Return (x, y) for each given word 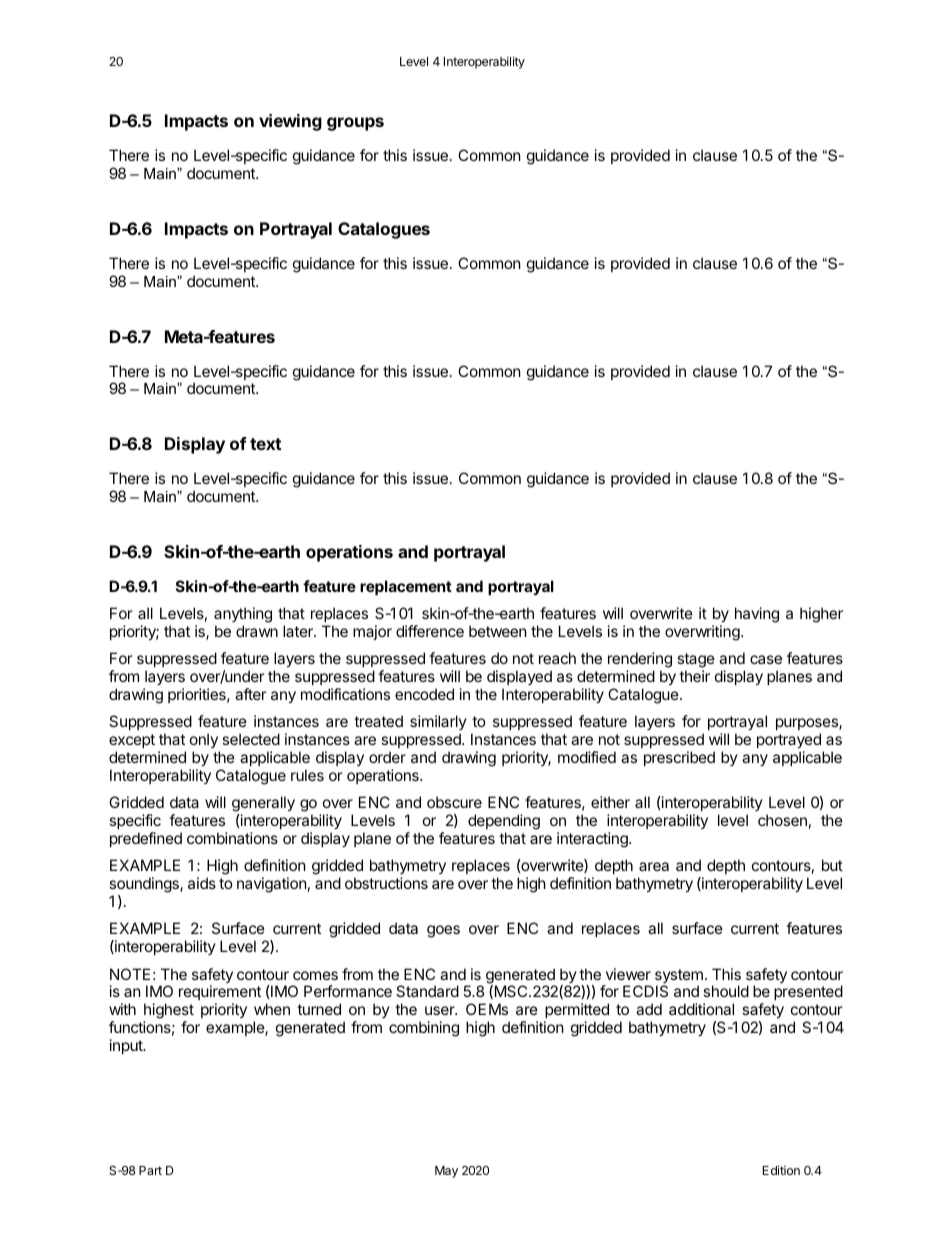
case (766, 659)
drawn (257, 631)
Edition (781, 1170)
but (832, 865)
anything (243, 615)
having (757, 615)
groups (355, 124)
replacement (406, 587)
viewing (290, 122)
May (446, 1172)
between (498, 631)
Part (150, 1170)
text (265, 444)
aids (202, 883)
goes (443, 931)
